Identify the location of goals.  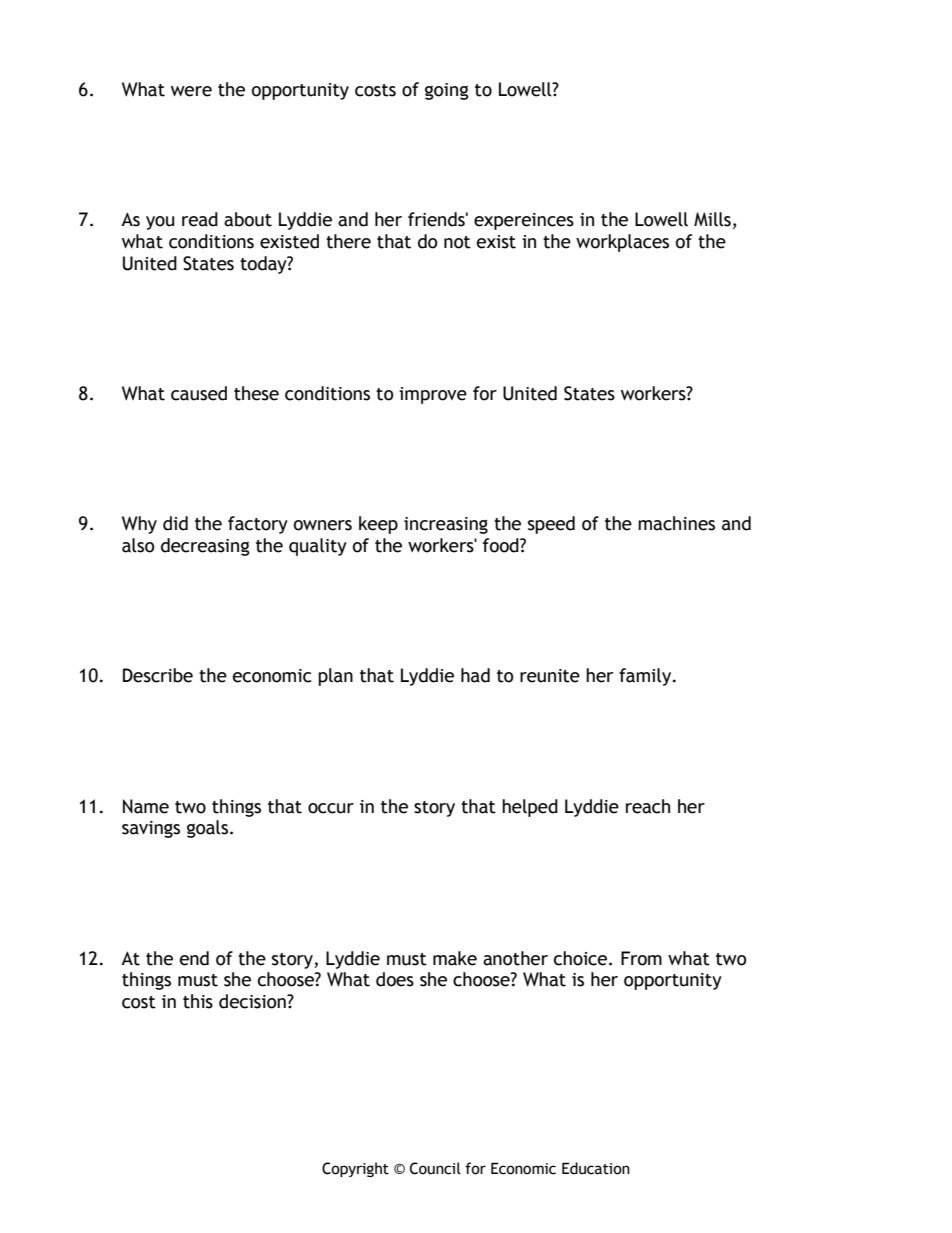
(207, 829).
